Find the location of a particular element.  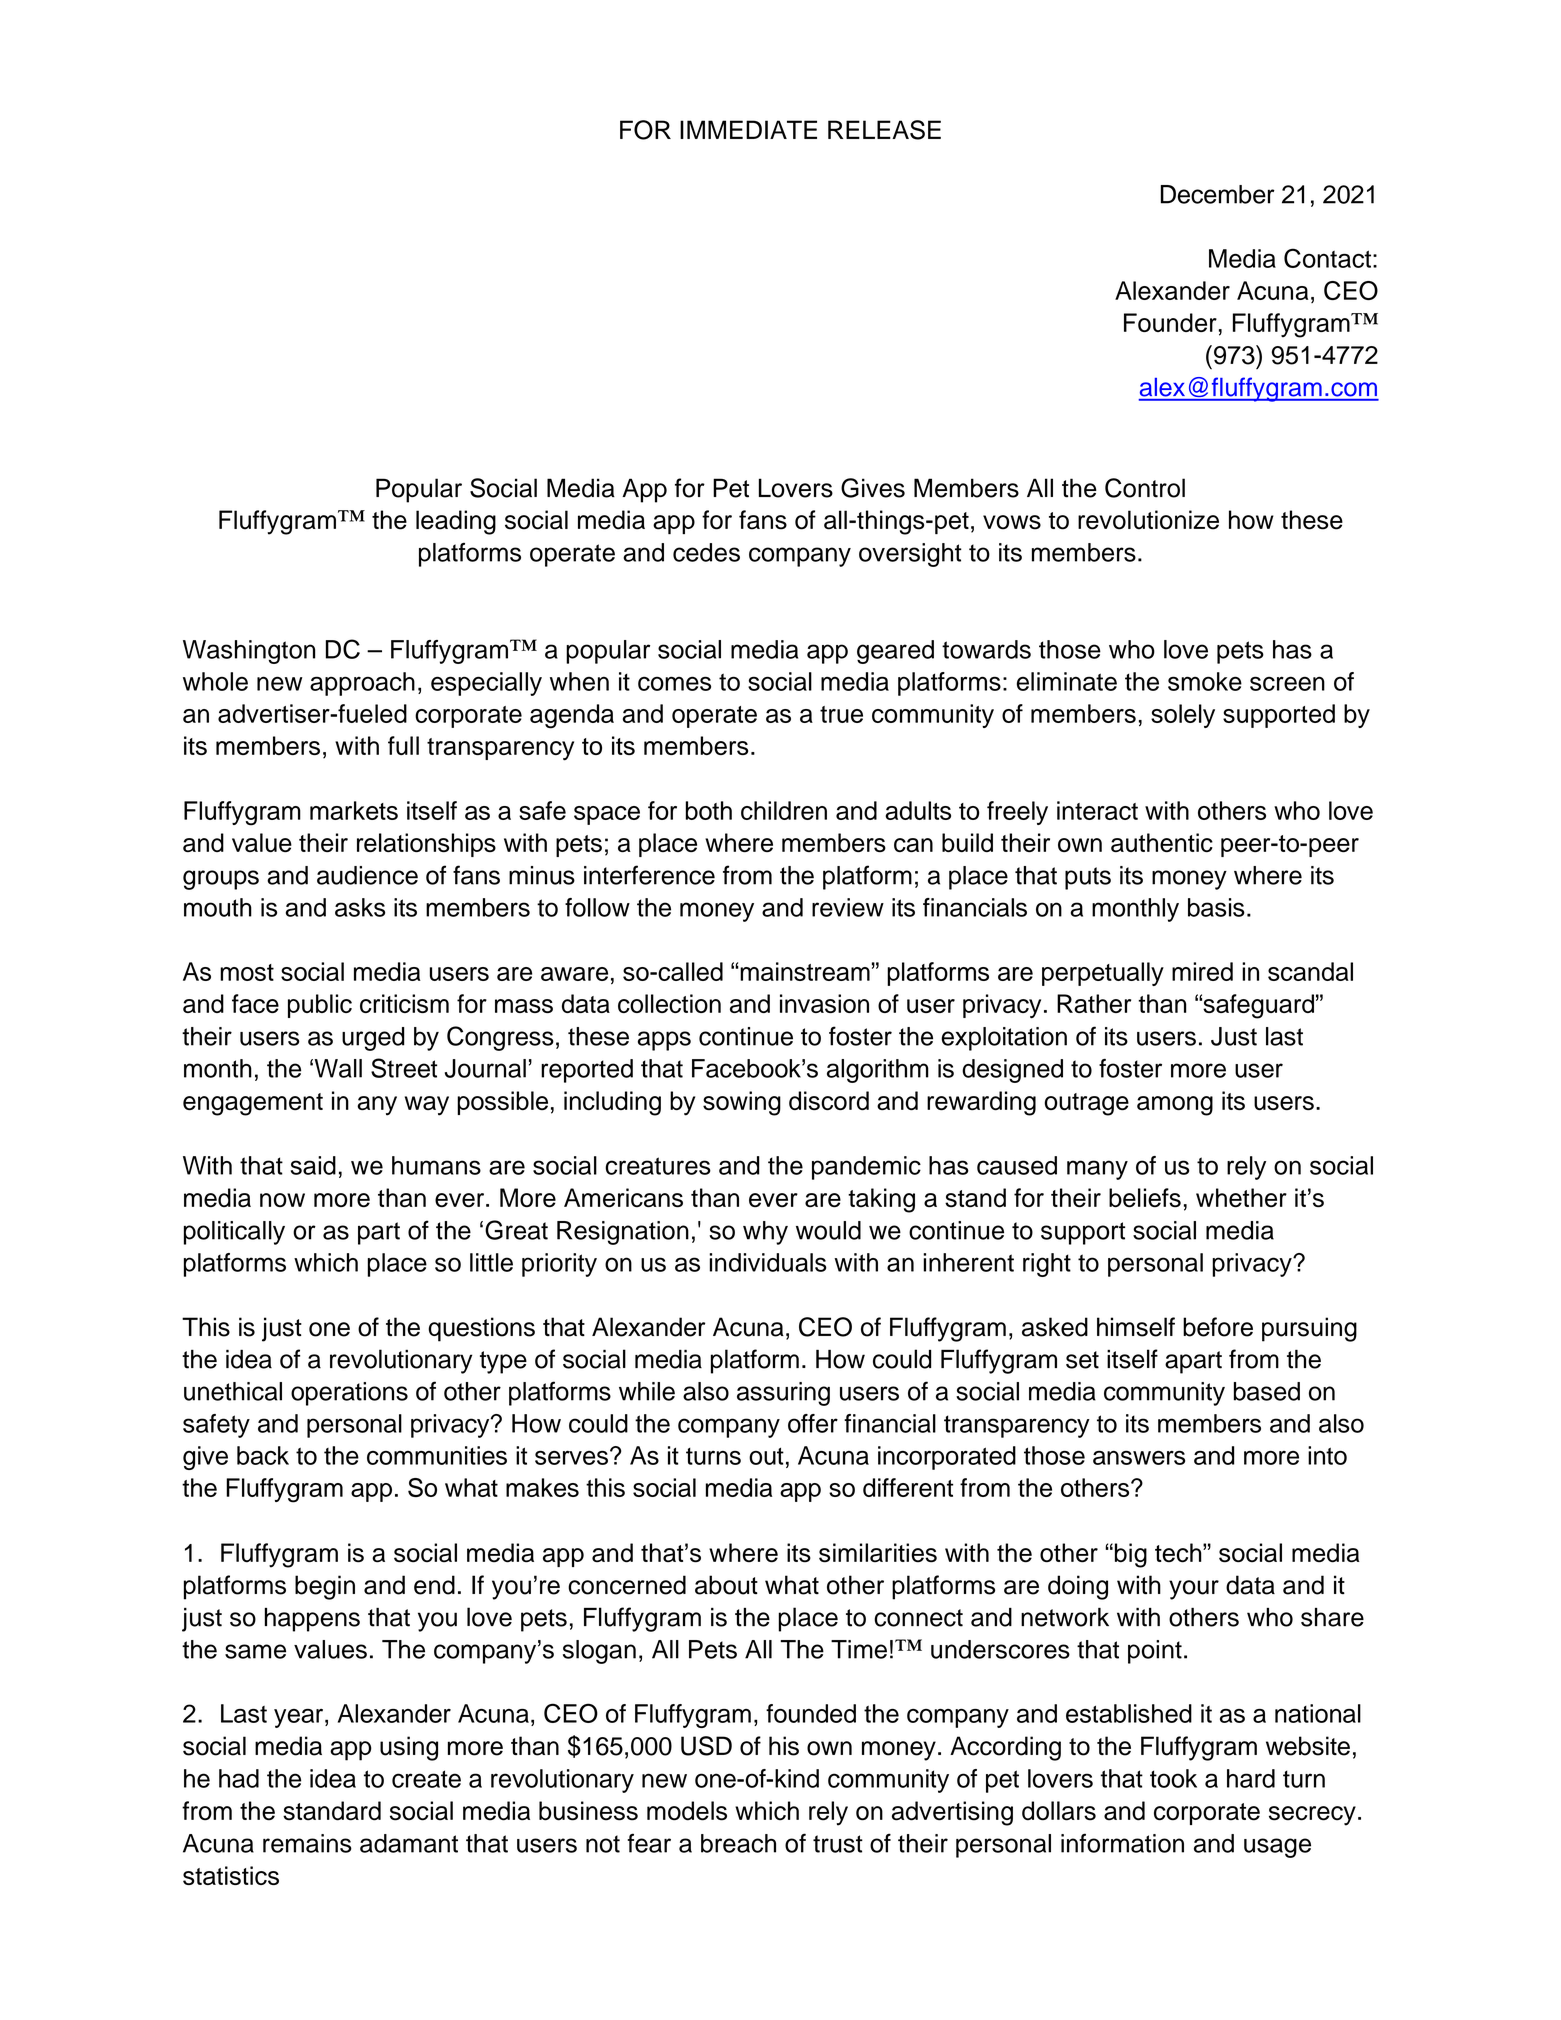

RELEASE is located at coordinates (884, 130).
